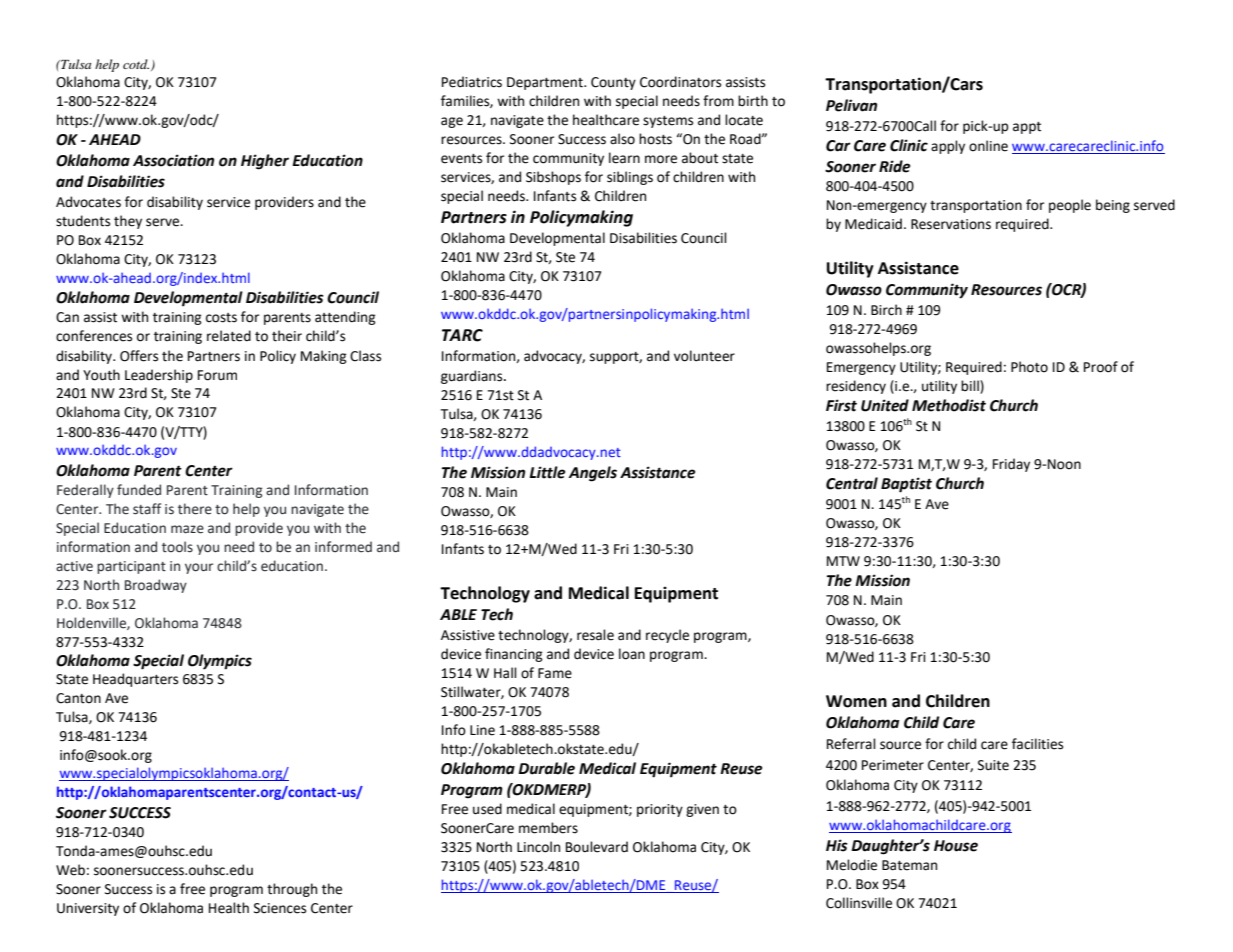 The image size is (1233, 952). Describe the element at coordinates (1027, 128) in the image. I see `appt` at that location.
